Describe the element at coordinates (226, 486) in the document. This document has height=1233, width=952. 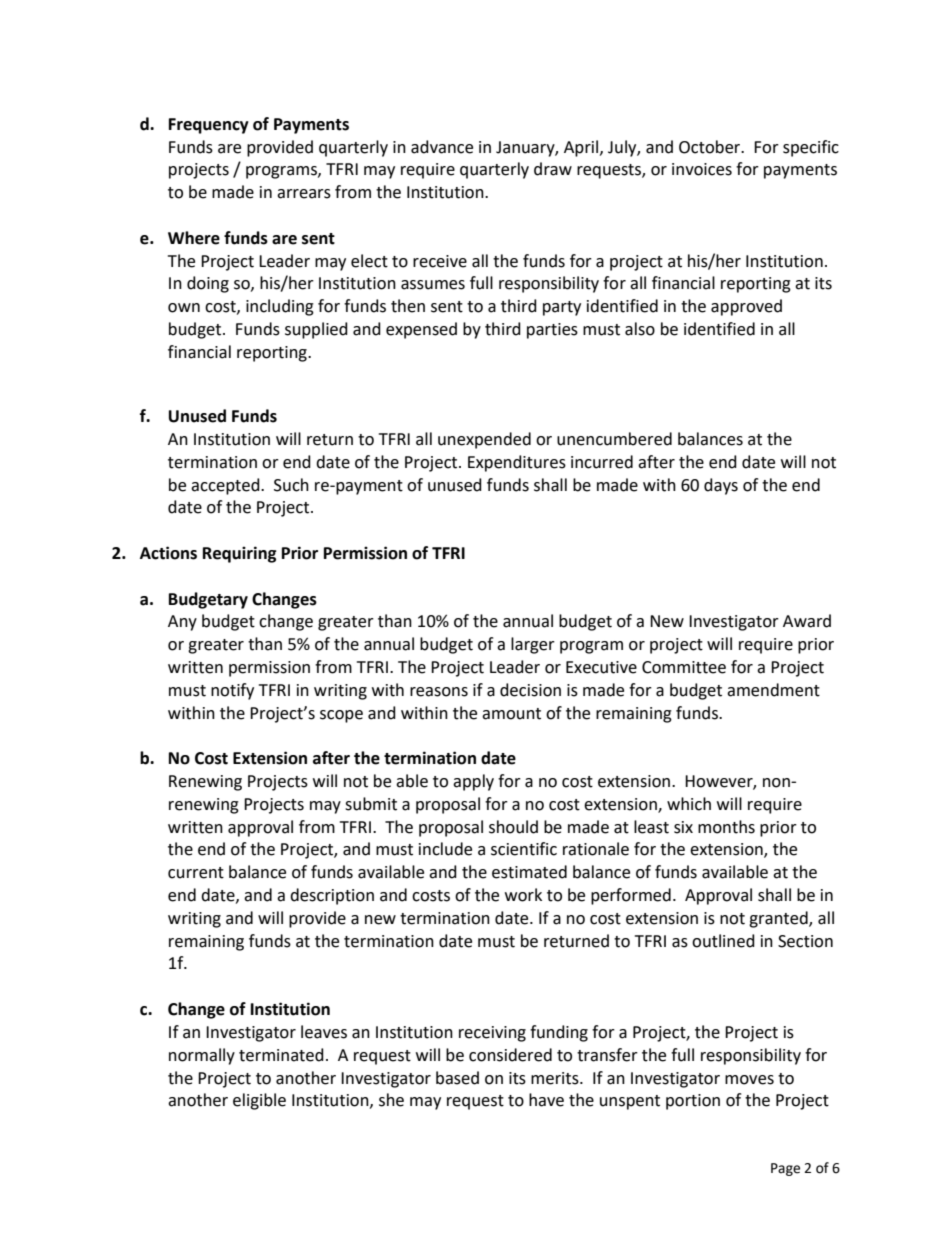
I see `accepted` at that location.
